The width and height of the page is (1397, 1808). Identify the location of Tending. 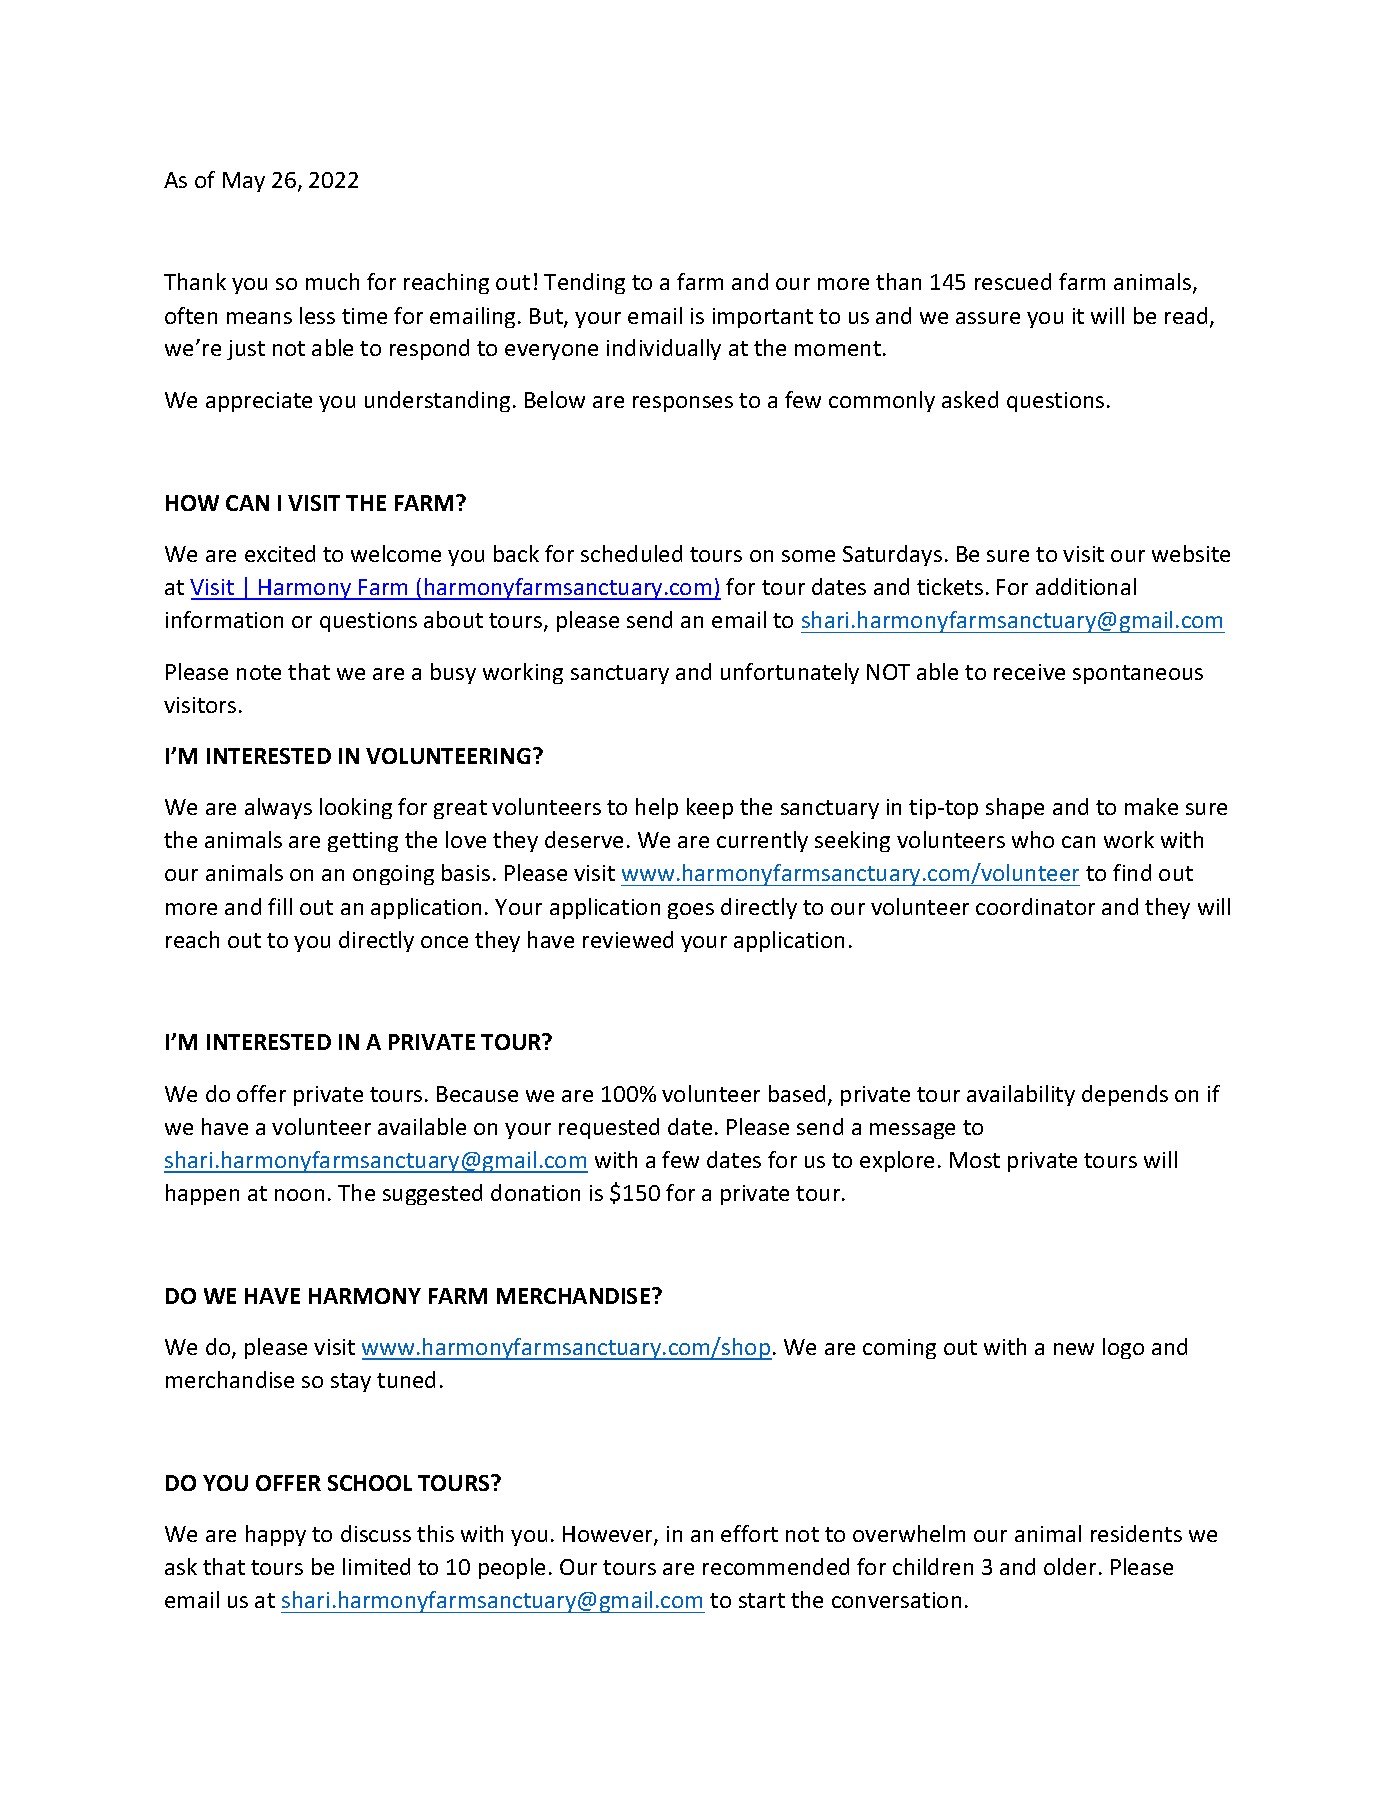
(584, 283).
